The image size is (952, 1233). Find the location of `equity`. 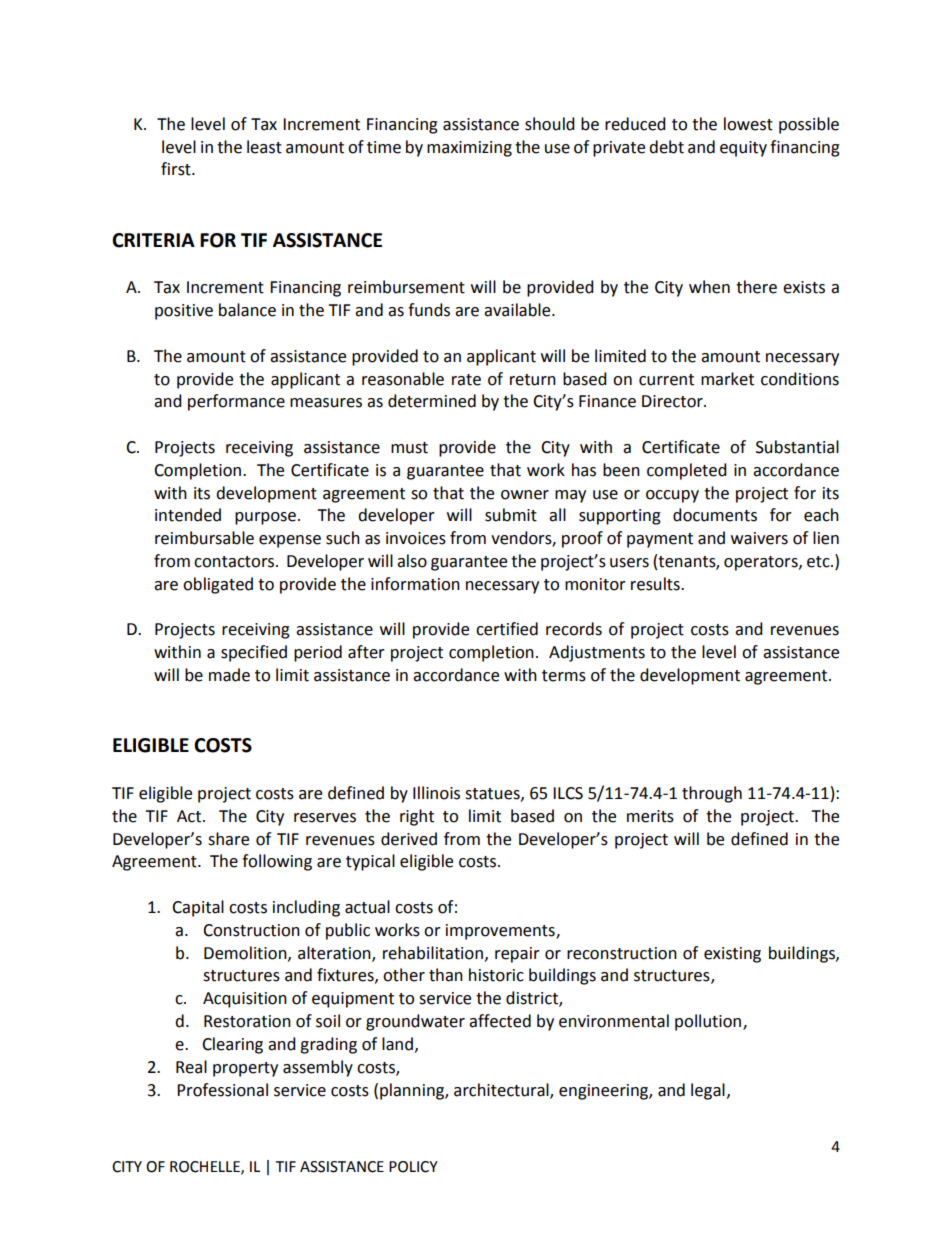

equity is located at coordinates (743, 149).
